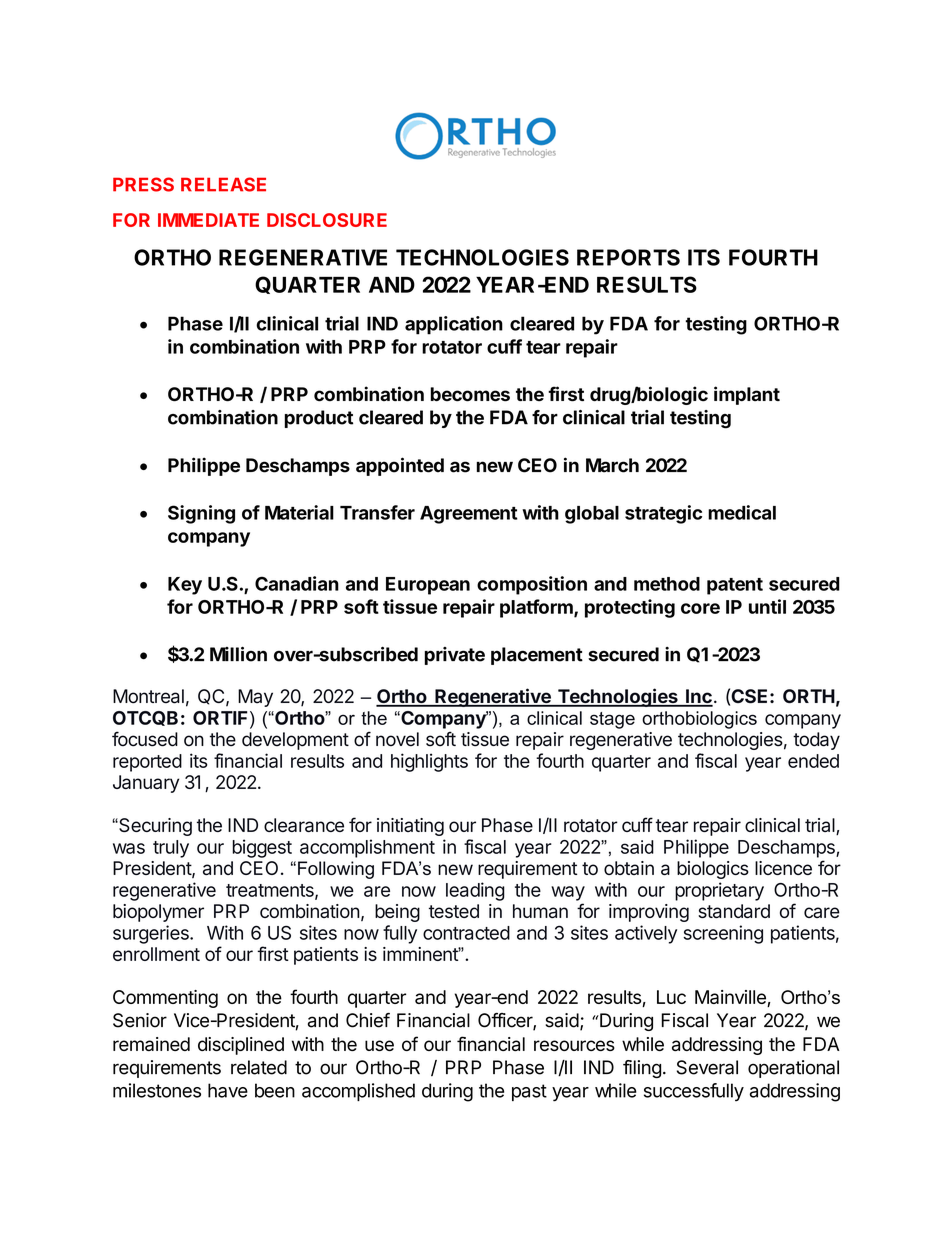  Describe the element at coordinates (813, 761) in the screenshot. I see `ended` at that location.
